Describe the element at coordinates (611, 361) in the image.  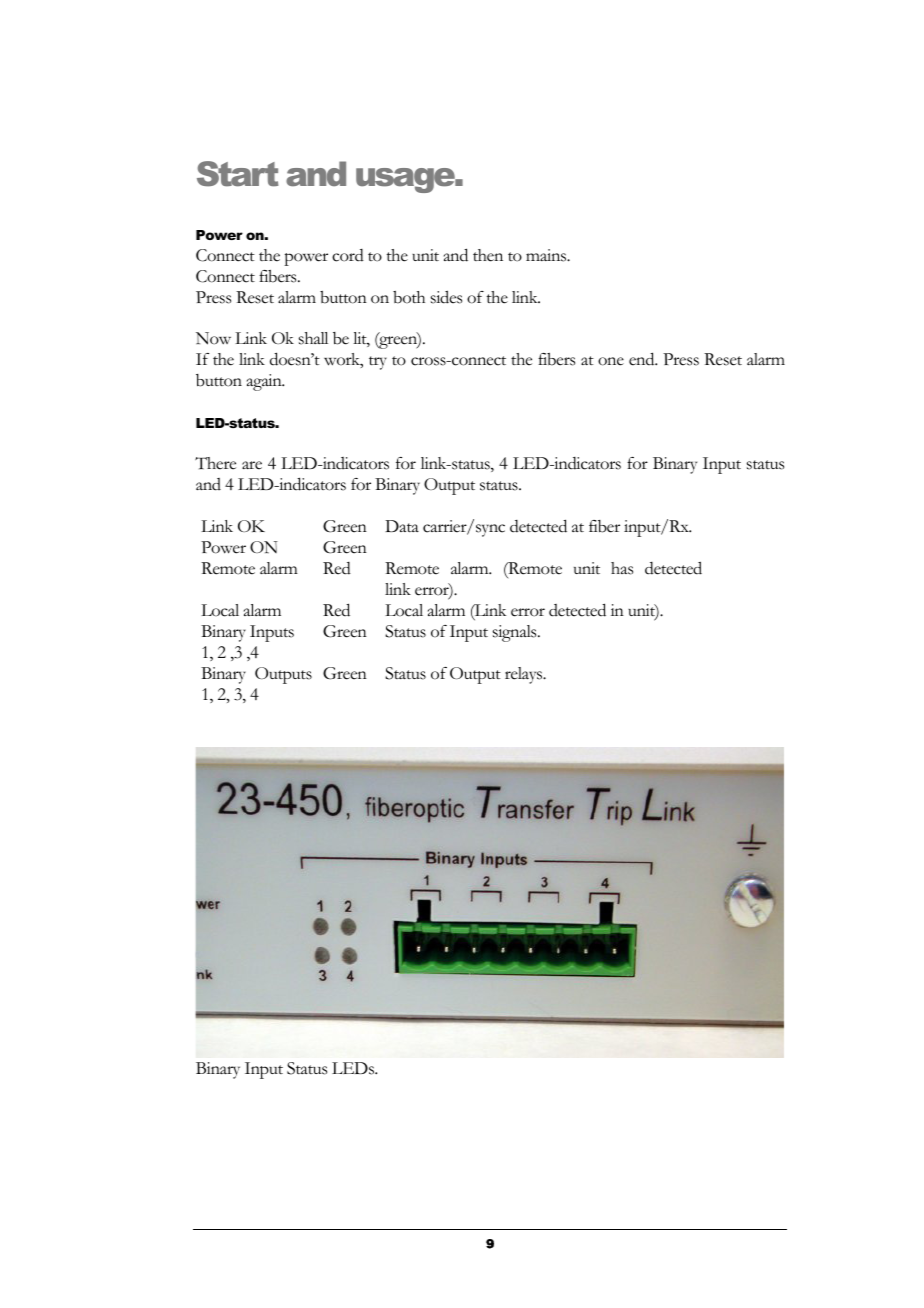
I see `one` at that location.
